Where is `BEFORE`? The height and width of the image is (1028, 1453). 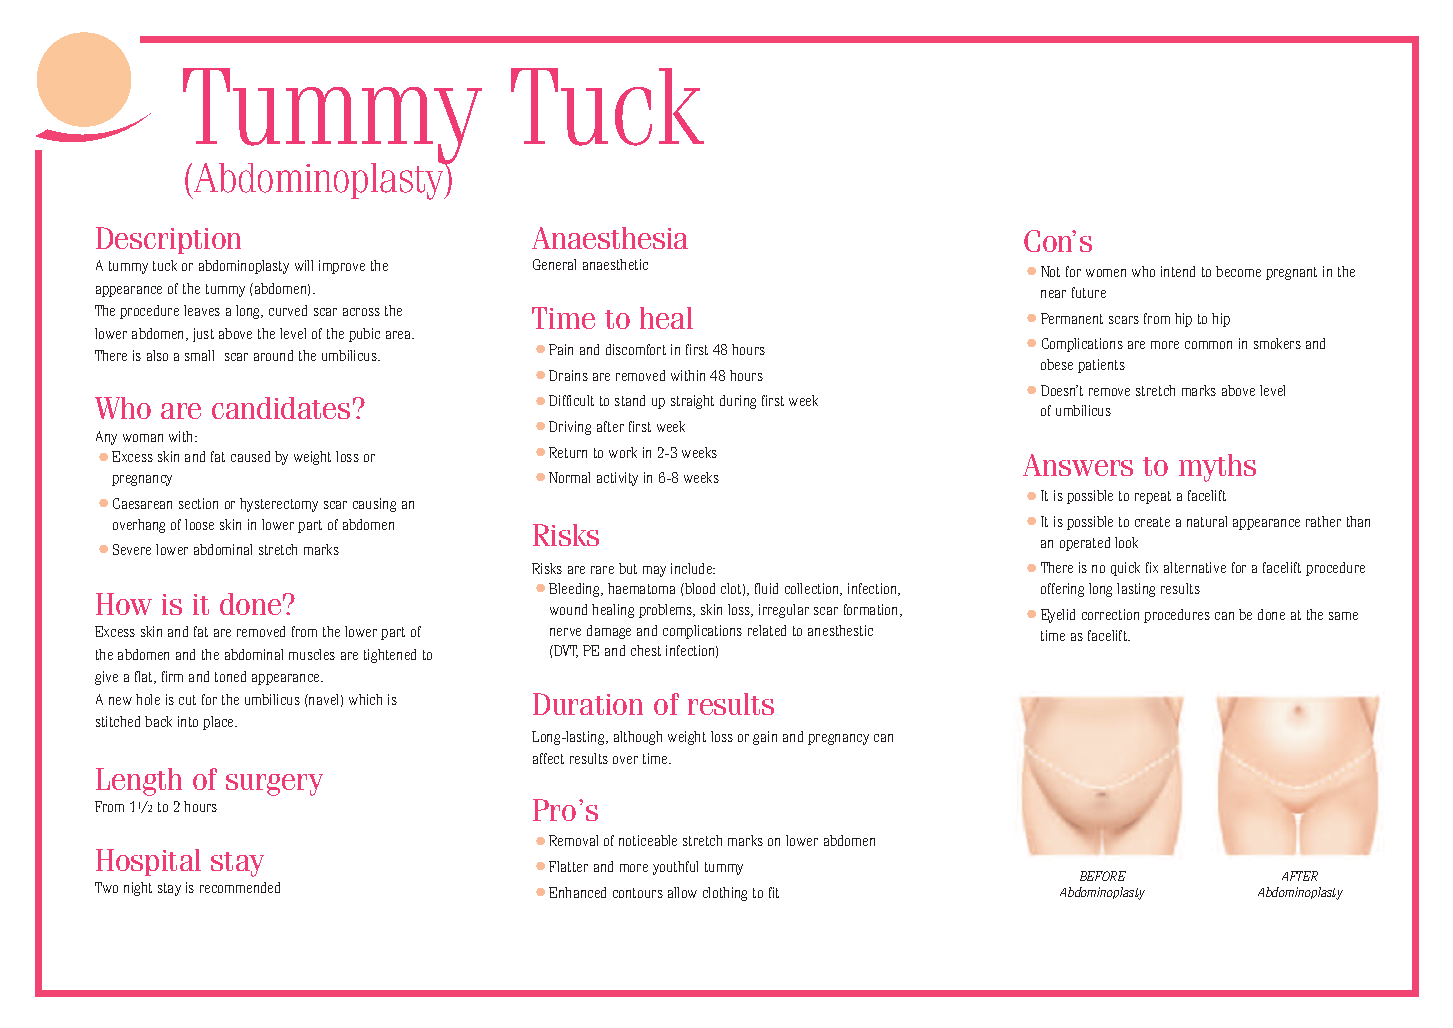 BEFORE is located at coordinates (1103, 876).
